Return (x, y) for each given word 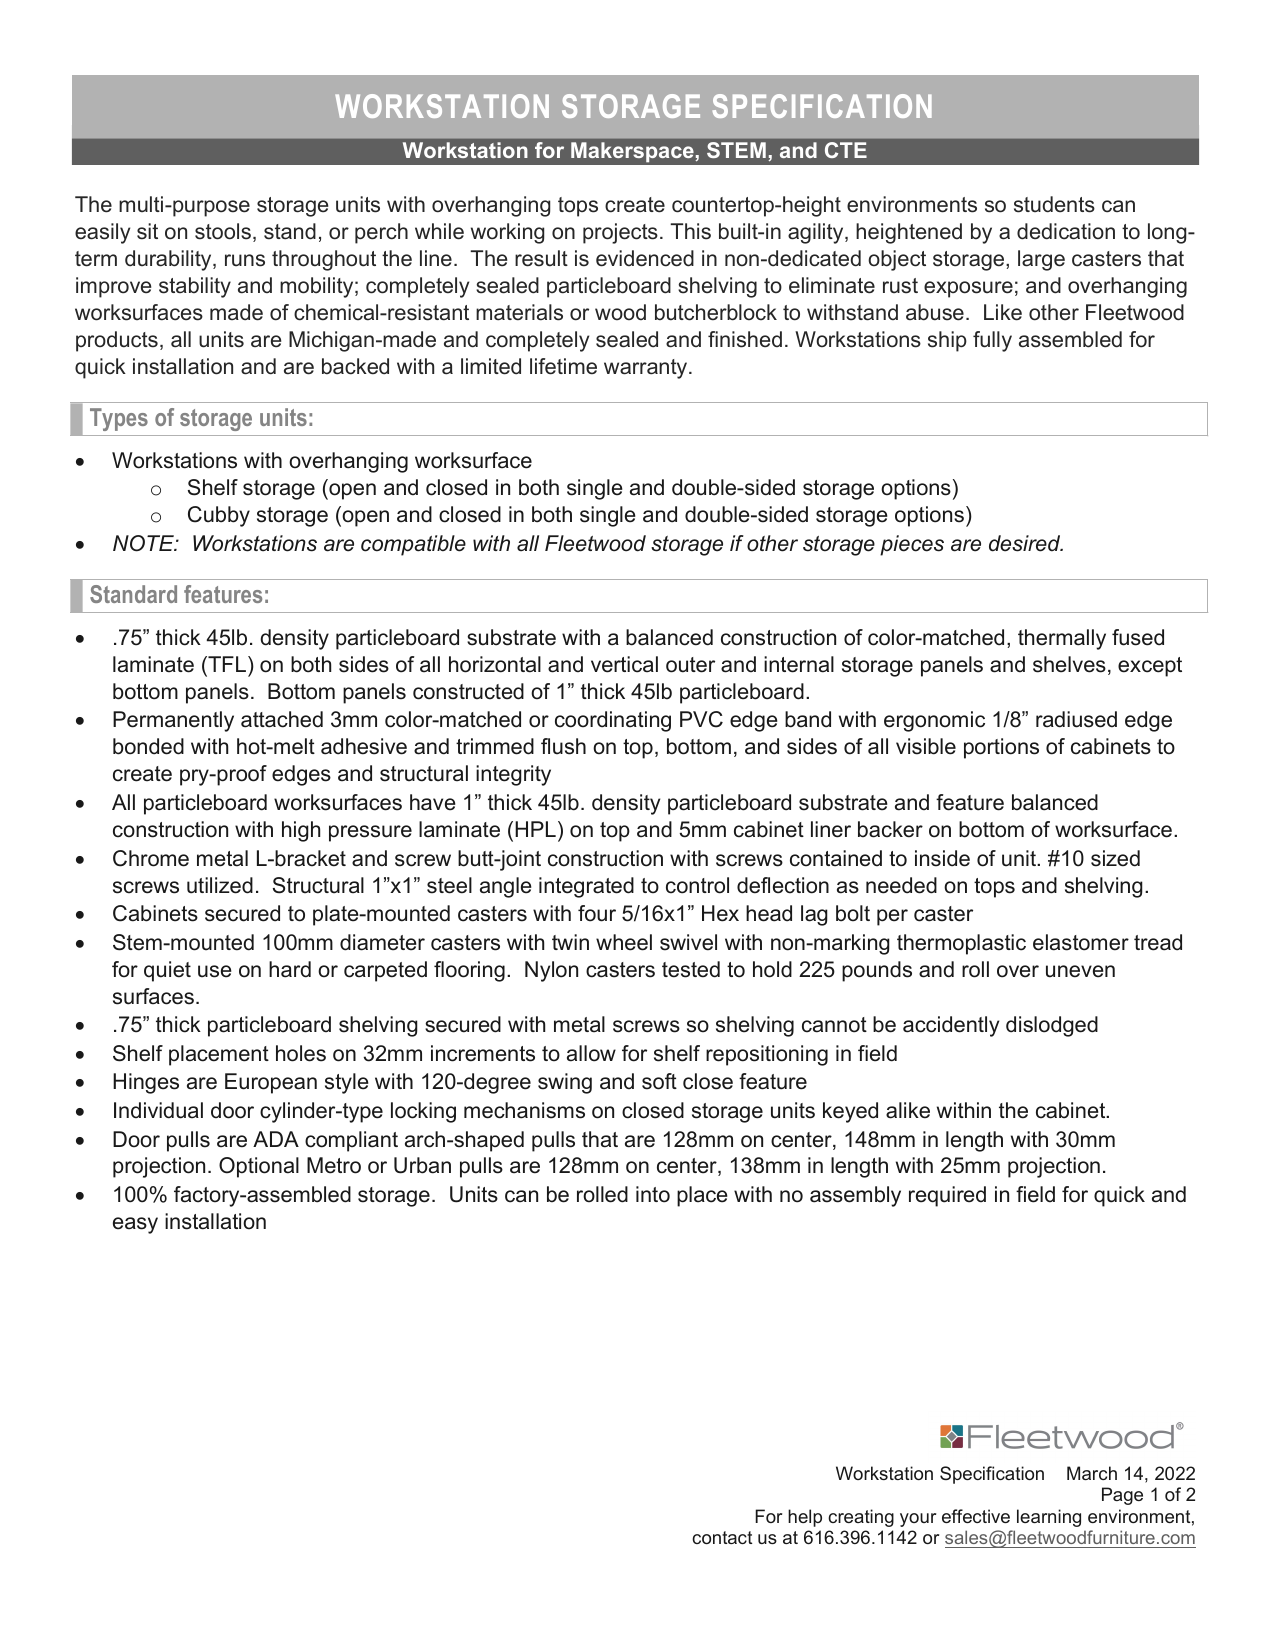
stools (223, 231)
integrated (586, 887)
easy (135, 1225)
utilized (220, 885)
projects (620, 233)
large (1041, 260)
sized (1115, 858)
